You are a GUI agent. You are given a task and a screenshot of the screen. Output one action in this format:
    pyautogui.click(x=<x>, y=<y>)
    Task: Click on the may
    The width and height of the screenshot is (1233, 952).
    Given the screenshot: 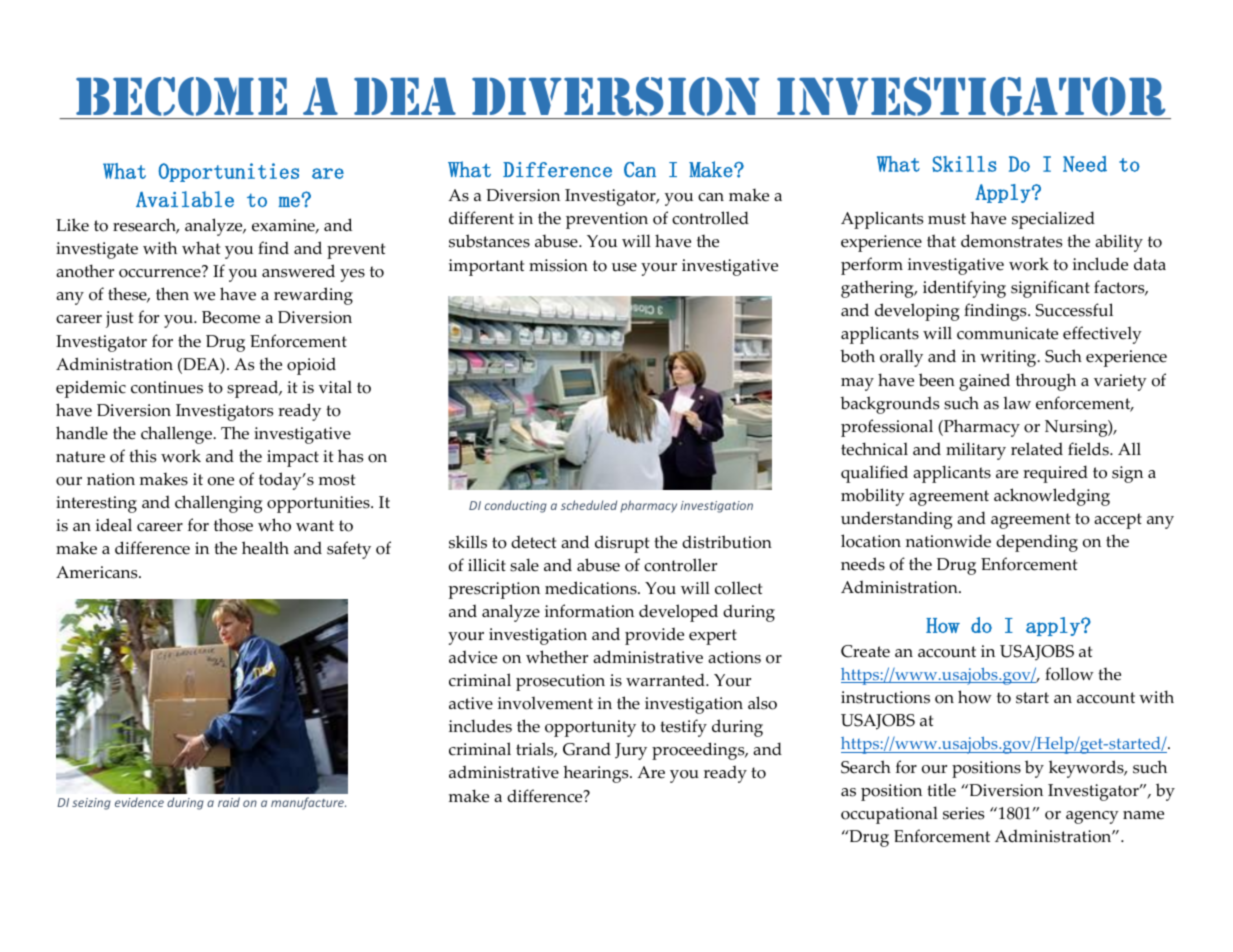 What is the action you would take?
    pyautogui.click(x=857, y=384)
